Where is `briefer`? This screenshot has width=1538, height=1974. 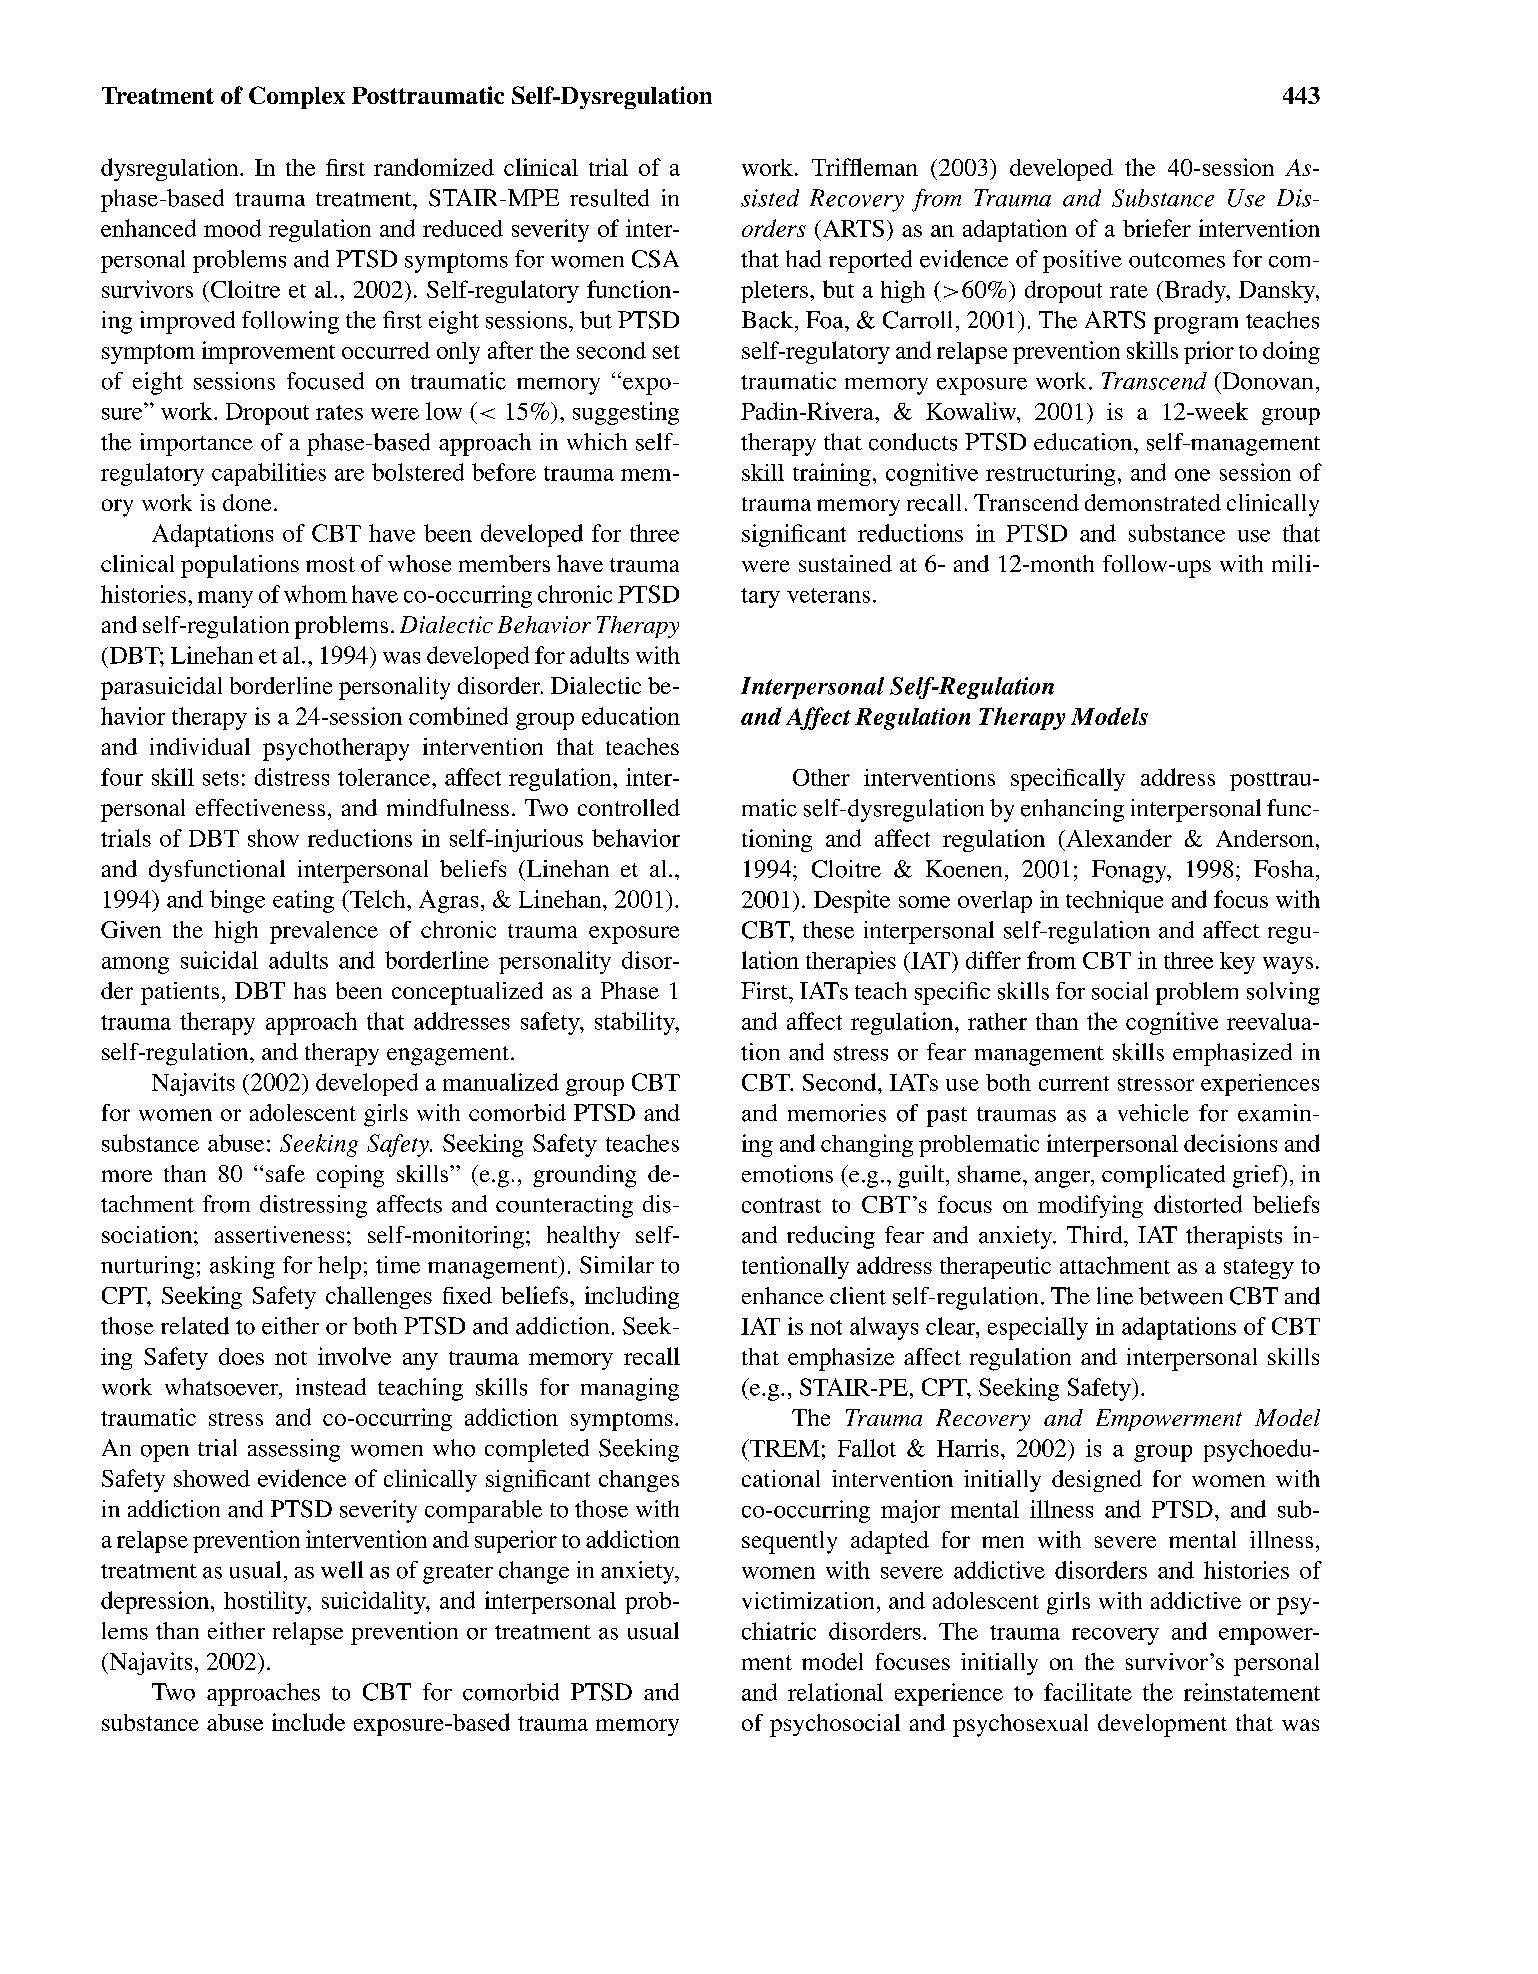 briefer is located at coordinates (1157, 228).
